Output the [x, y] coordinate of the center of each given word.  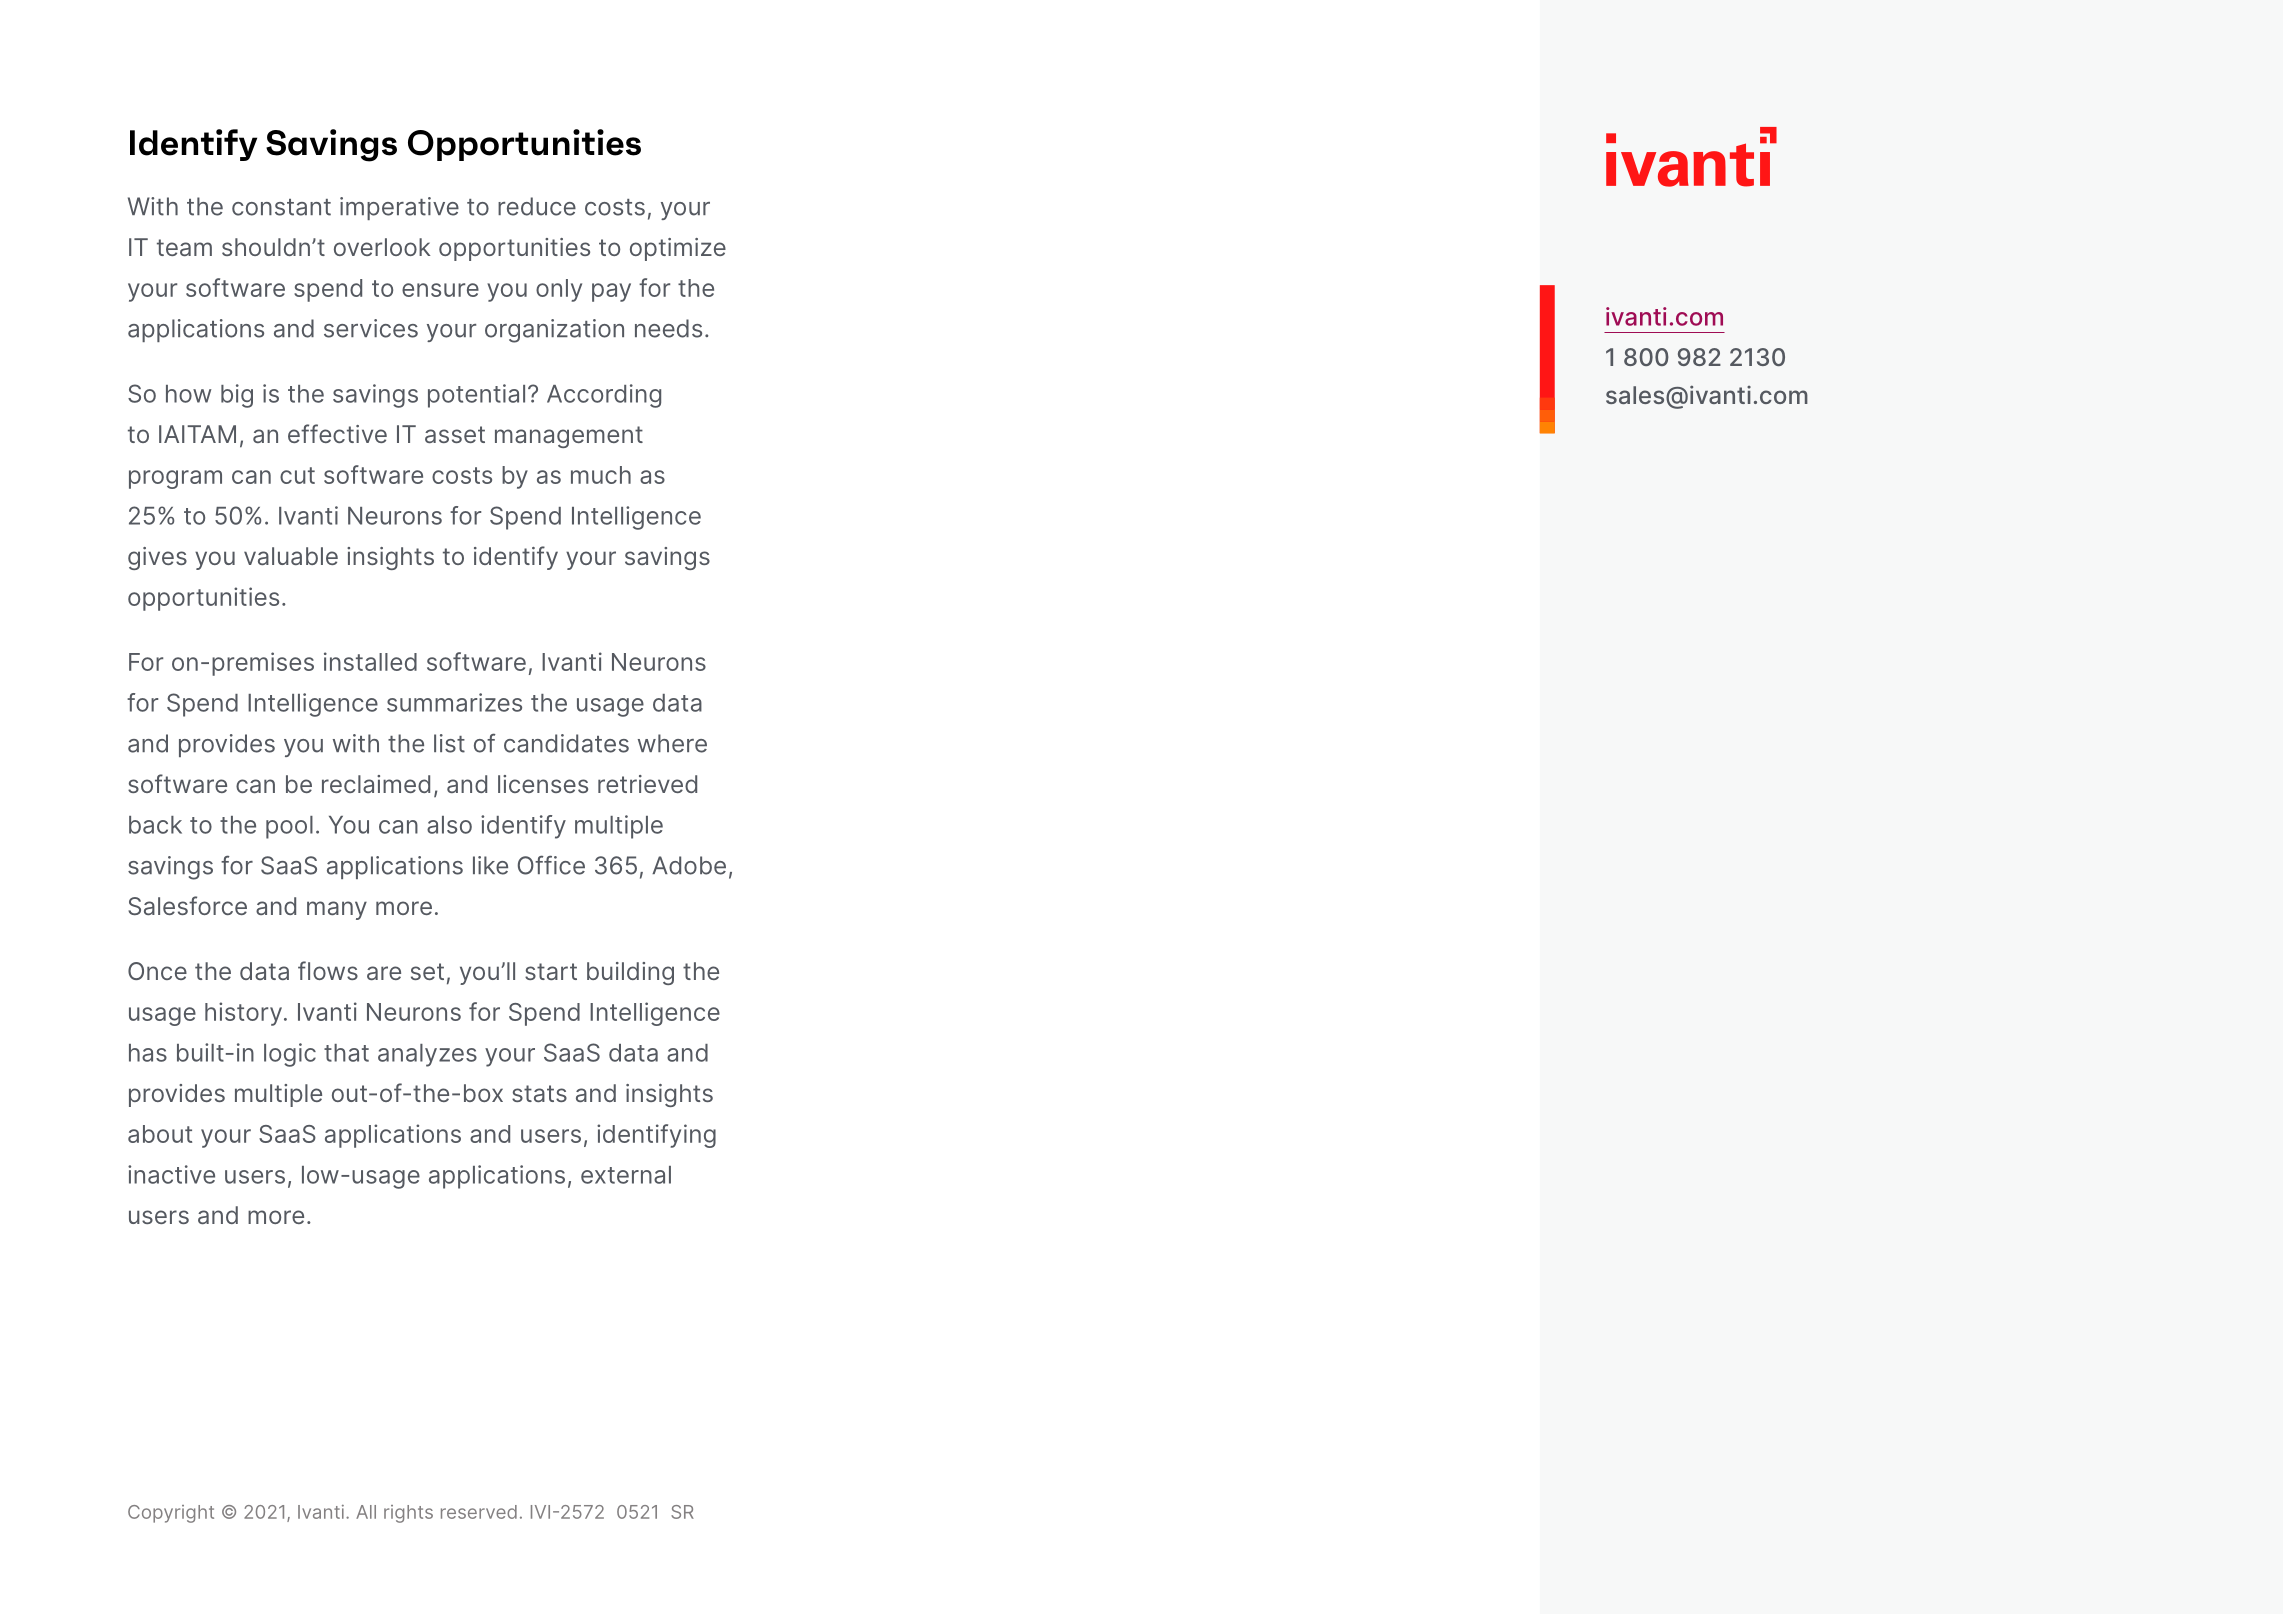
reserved [479, 1512]
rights [408, 1514]
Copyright [171, 1514]
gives [157, 558]
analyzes [427, 1055]
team [184, 247]
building [630, 973]
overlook [382, 247]
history [245, 1014]
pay [611, 292]
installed [370, 661]
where [672, 743]
